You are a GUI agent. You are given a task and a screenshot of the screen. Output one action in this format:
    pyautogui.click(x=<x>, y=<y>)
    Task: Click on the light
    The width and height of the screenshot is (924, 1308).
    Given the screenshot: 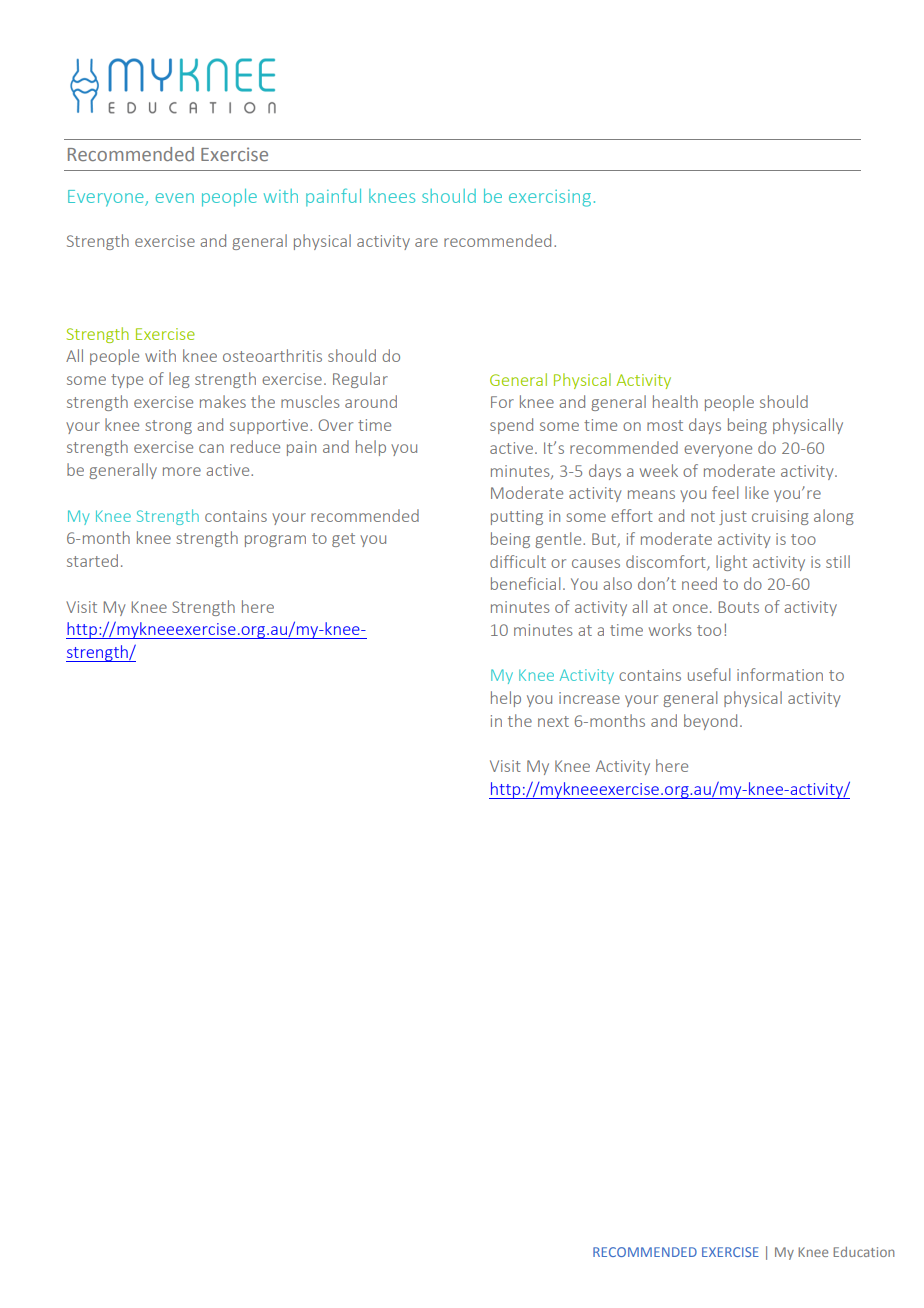 What is the action you would take?
    pyautogui.click(x=731, y=563)
